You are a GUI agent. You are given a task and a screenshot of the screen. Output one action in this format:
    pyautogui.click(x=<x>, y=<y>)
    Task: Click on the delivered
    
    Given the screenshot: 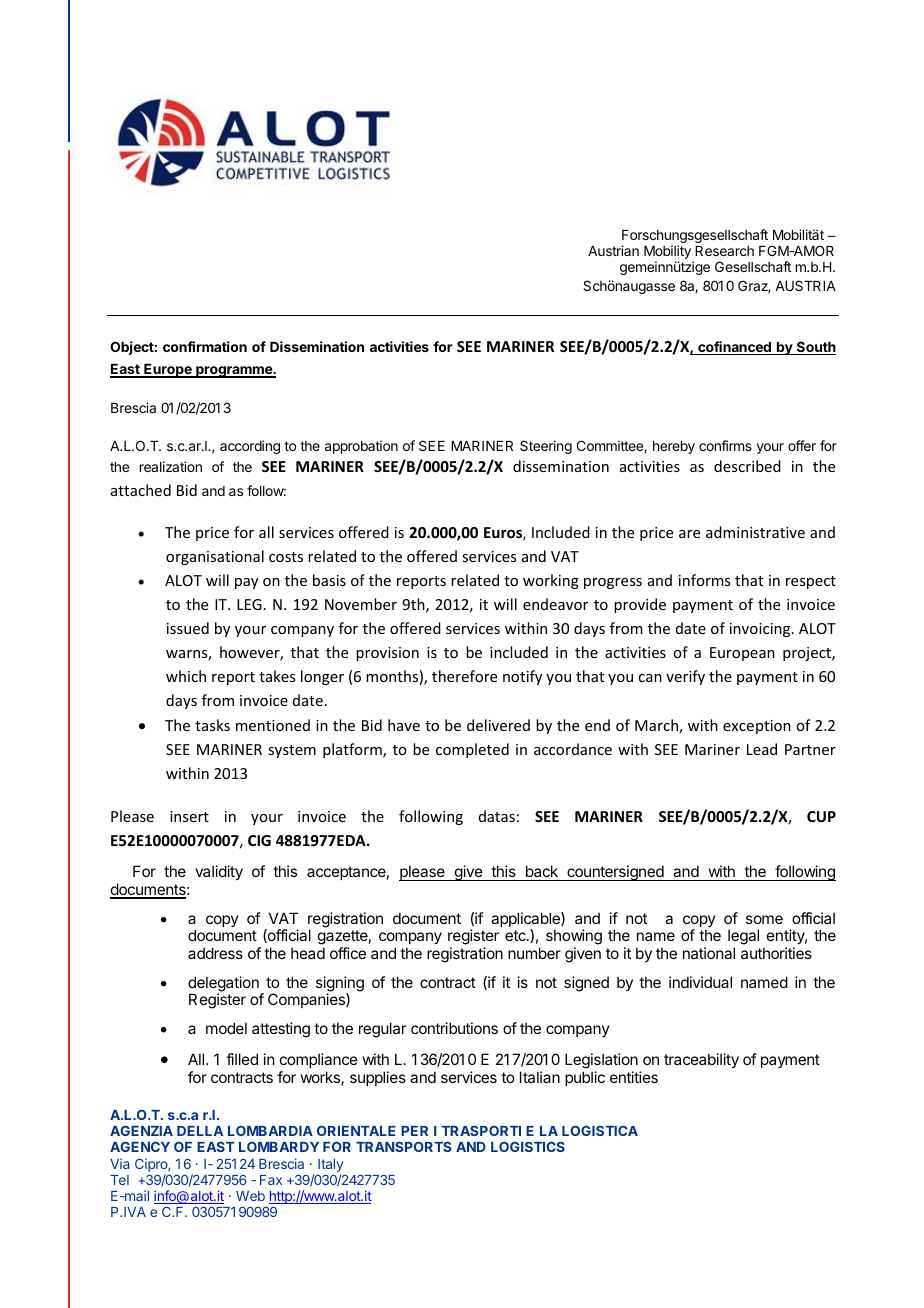 What is the action you would take?
    pyautogui.click(x=498, y=725)
